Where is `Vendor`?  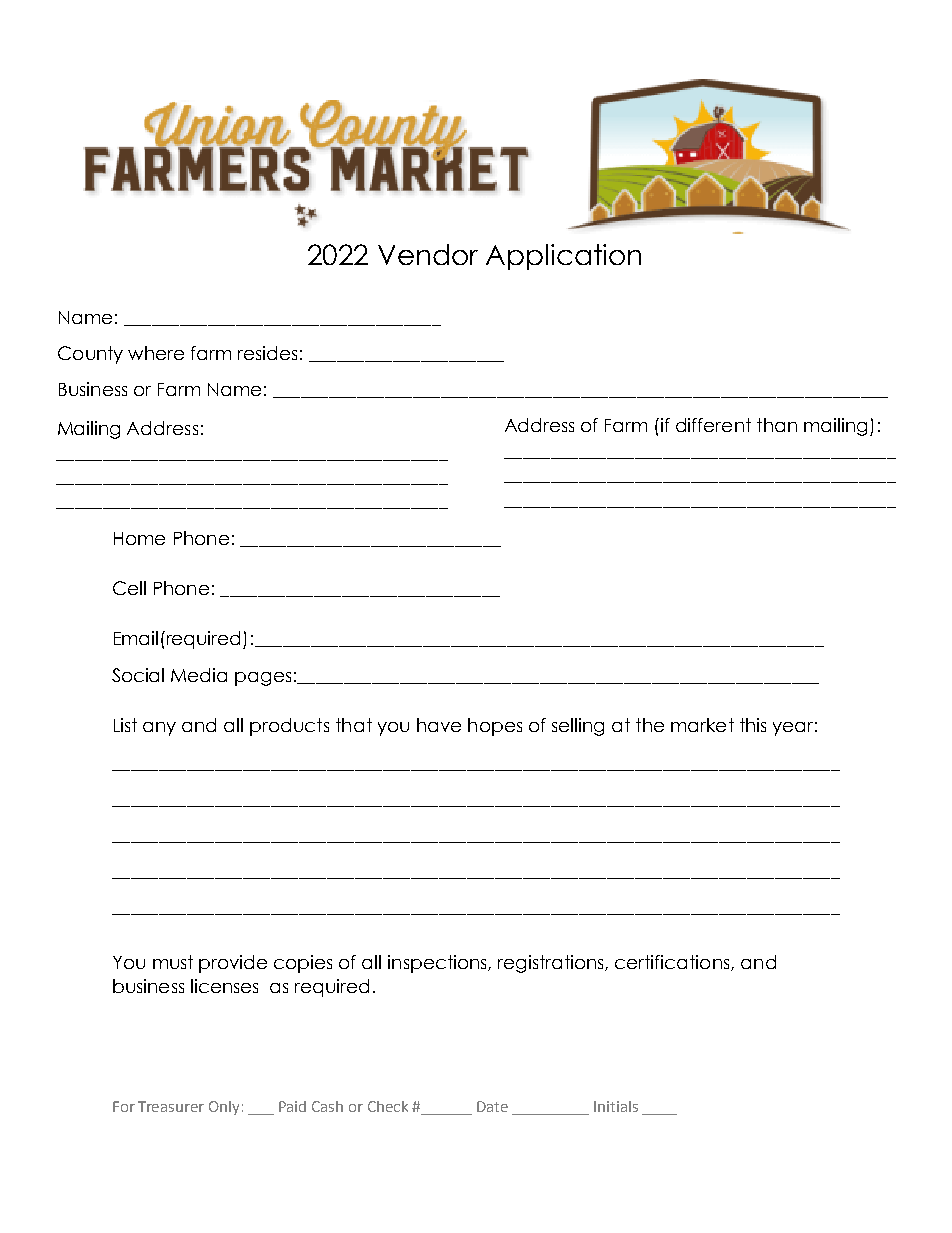
Vendor is located at coordinates (428, 254).
